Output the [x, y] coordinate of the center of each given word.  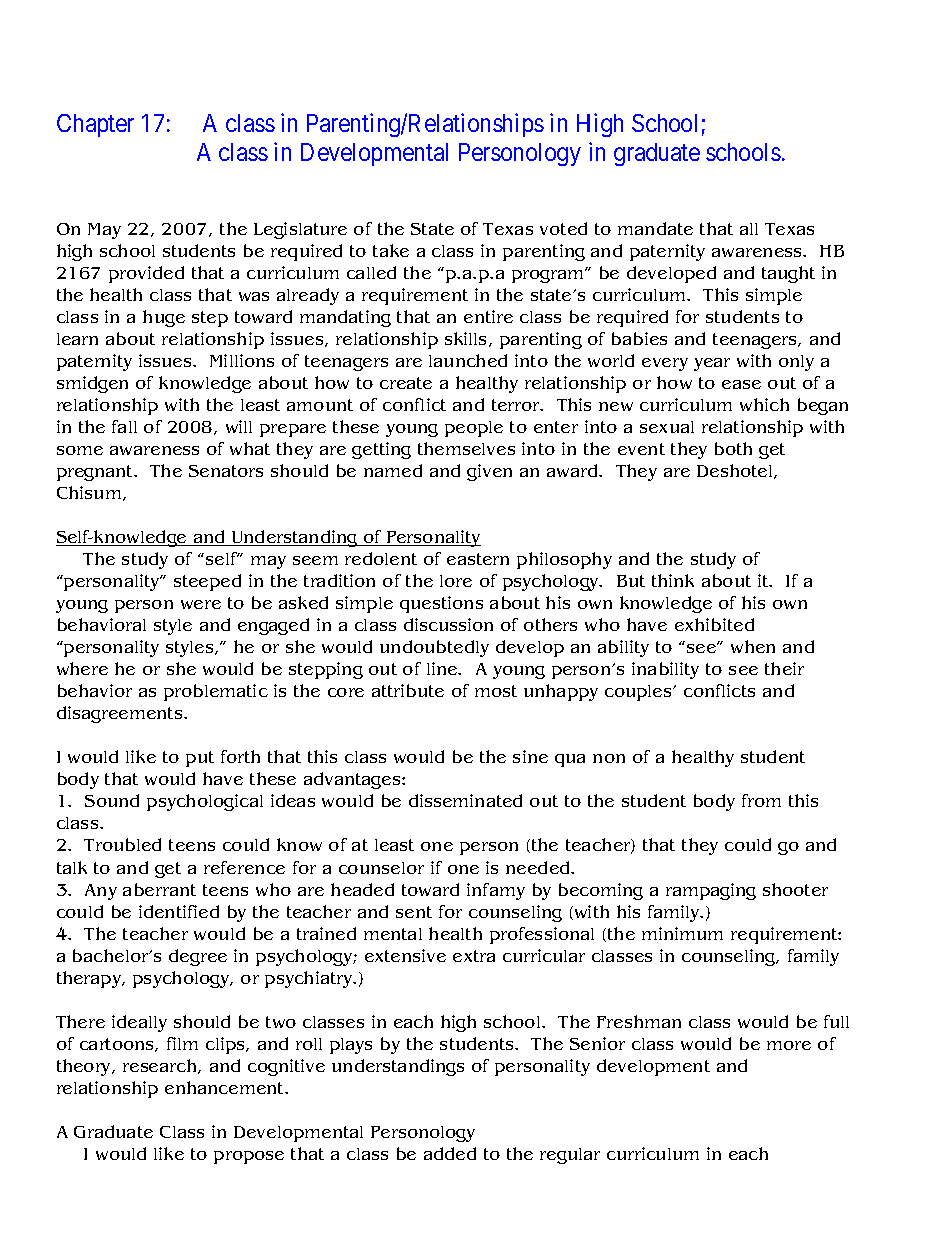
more [789, 1045]
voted [563, 228]
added [450, 1153]
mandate [655, 228]
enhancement [226, 1087]
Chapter [95, 125]
